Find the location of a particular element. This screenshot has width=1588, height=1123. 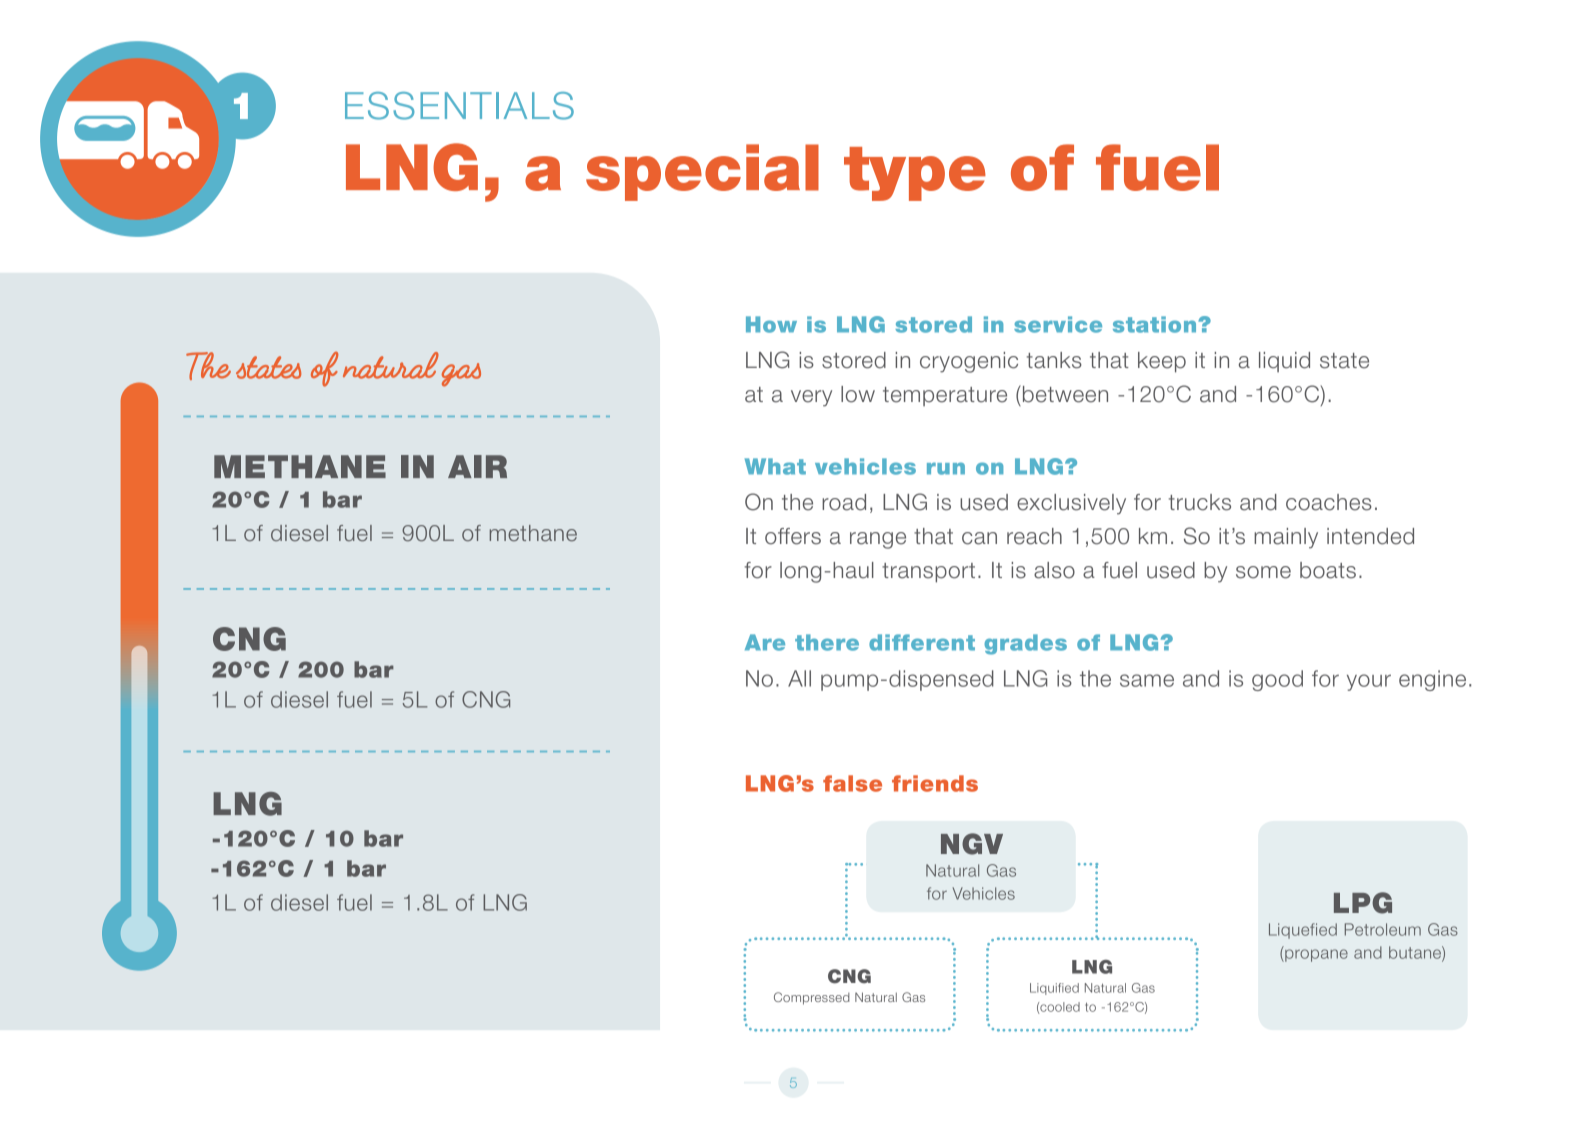

type is located at coordinates (915, 174).
